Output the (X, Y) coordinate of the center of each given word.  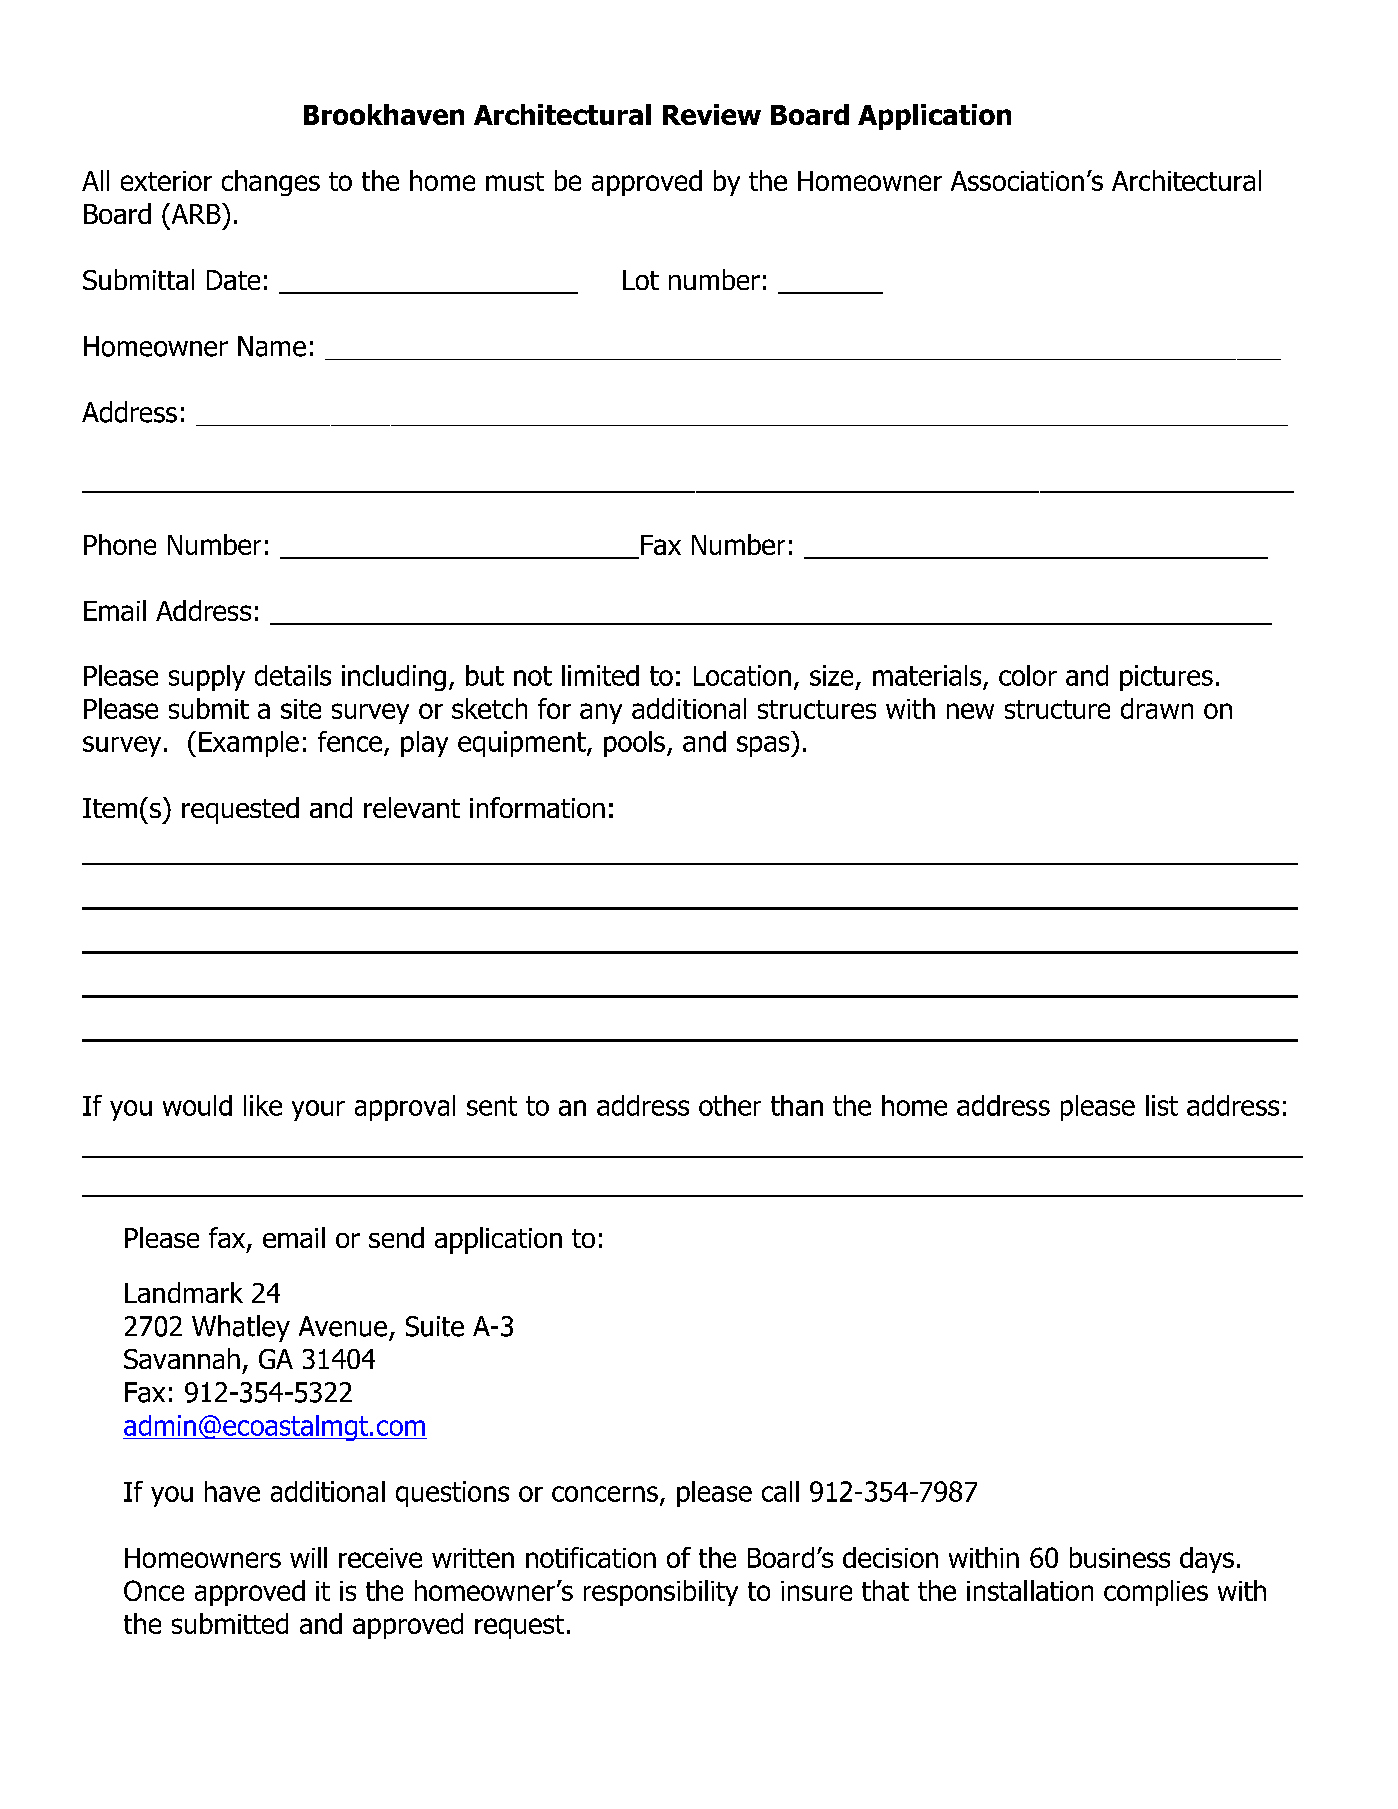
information (537, 807)
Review (712, 114)
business (1120, 1557)
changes (271, 183)
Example (249, 744)
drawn (1157, 708)
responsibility (661, 1593)
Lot (641, 280)
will (308, 1557)
